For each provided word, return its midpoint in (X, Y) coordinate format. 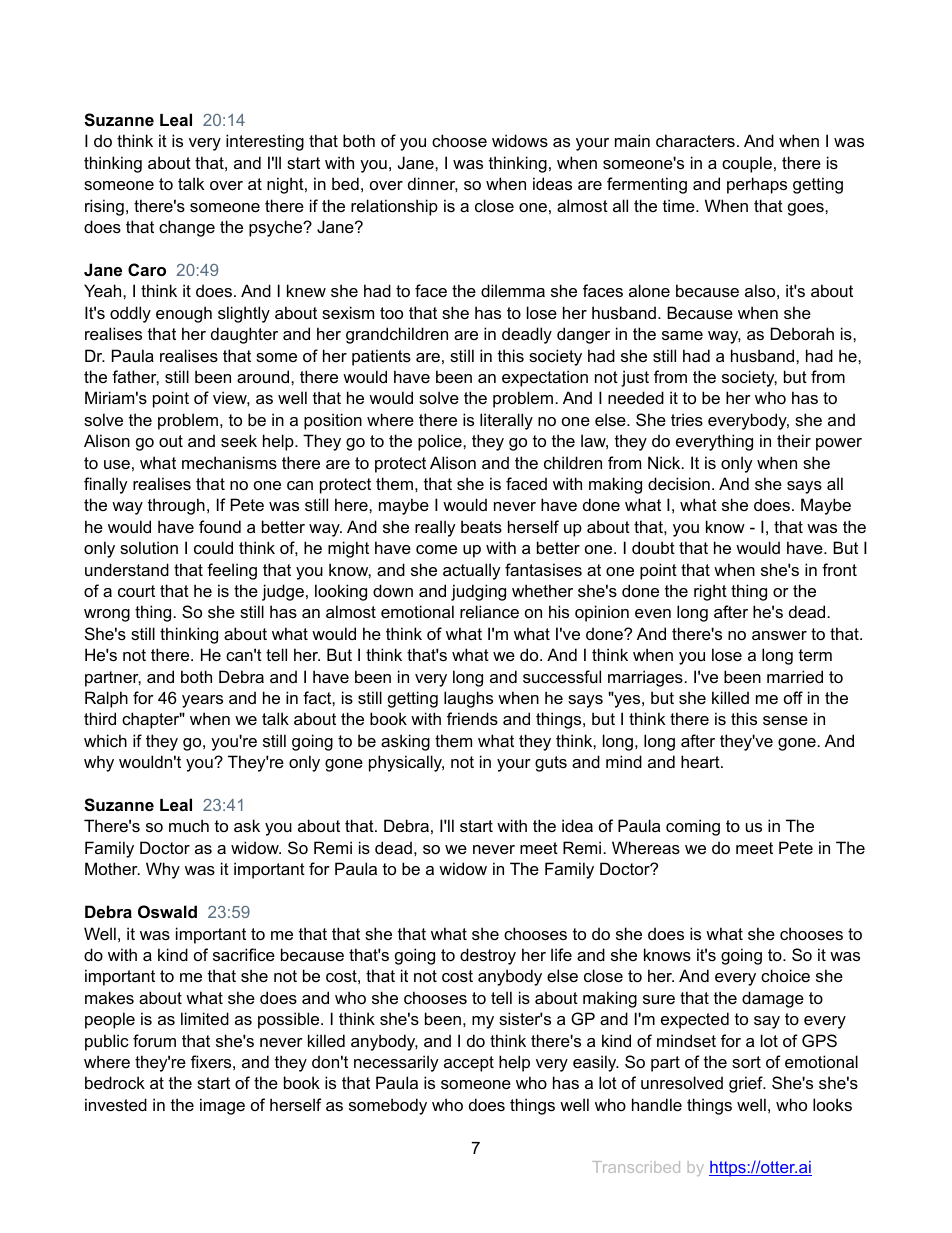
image (222, 1106)
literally (506, 421)
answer (779, 635)
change (187, 228)
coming (693, 827)
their (794, 440)
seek (239, 440)
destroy (488, 956)
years (202, 701)
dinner (433, 184)
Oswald (167, 911)
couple (747, 164)
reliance (489, 611)
